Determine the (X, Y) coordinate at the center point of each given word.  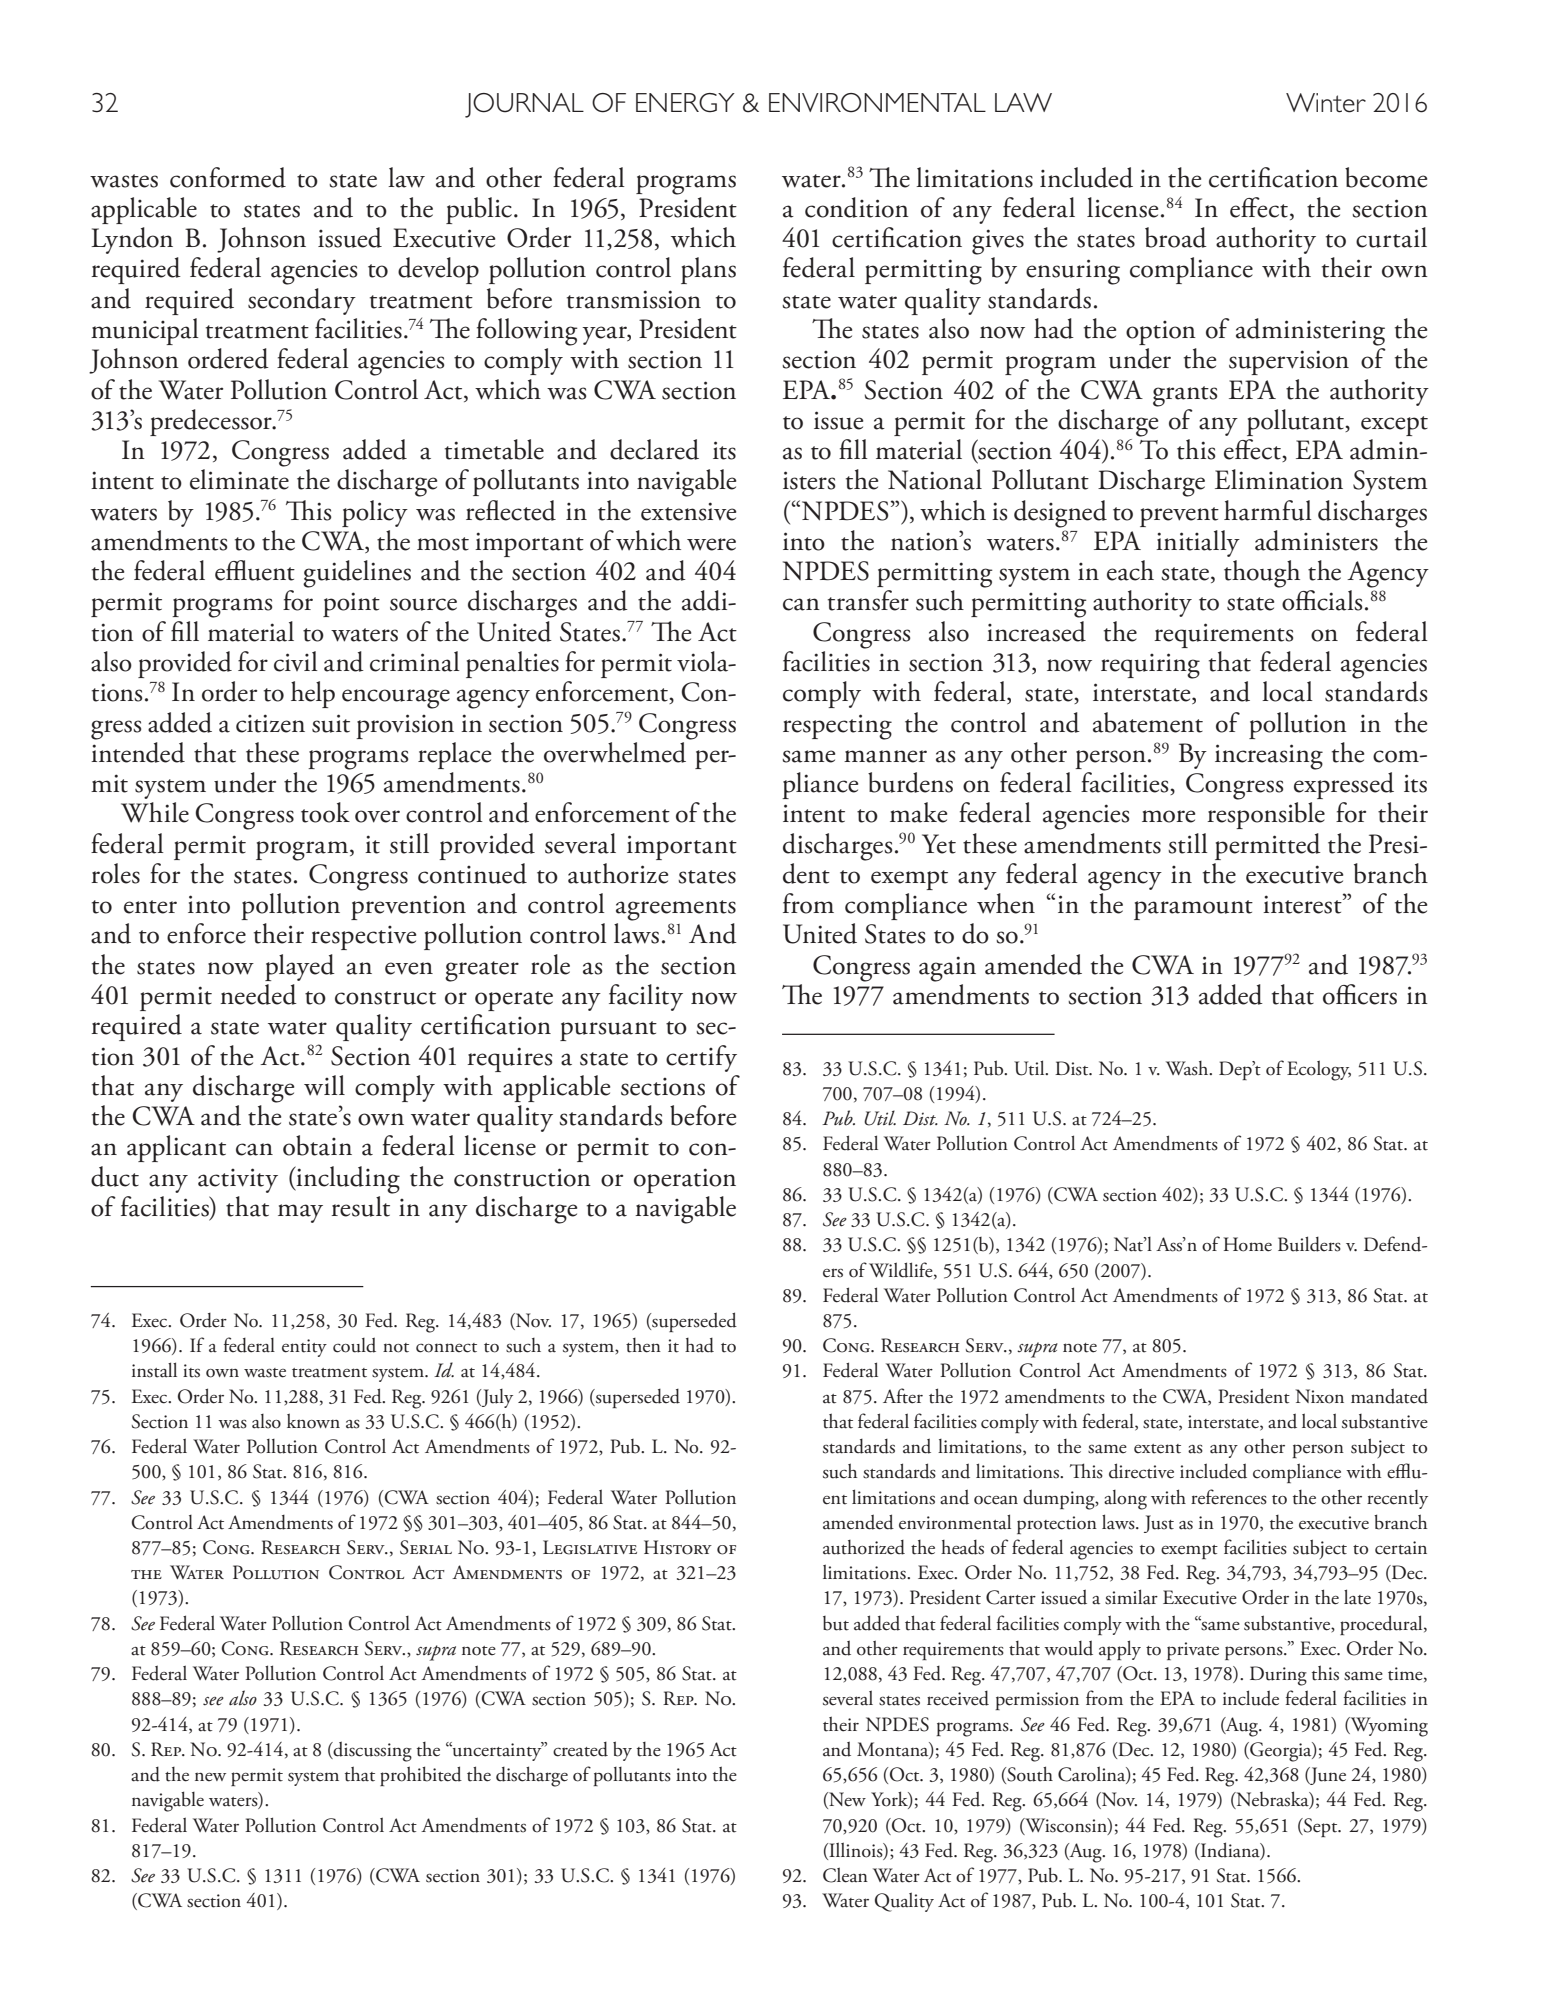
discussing (372, 1751)
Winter (1326, 103)
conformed (228, 177)
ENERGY (685, 103)
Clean (845, 1875)
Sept (1321, 1827)
